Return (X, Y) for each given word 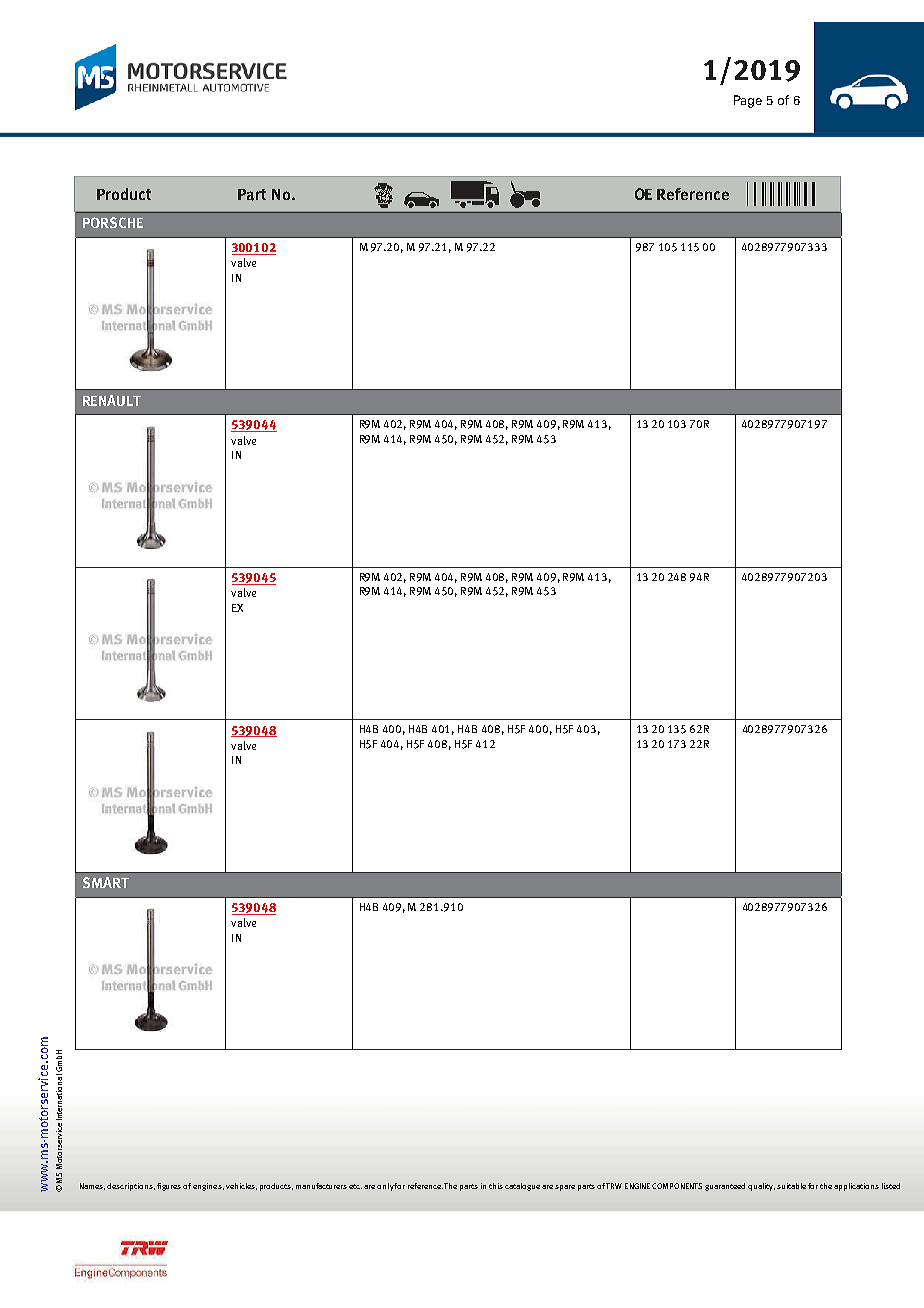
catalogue (522, 1187)
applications (856, 1187)
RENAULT (112, 400)
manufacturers (321, 1186)
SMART (106, 882)
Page (748, 101)
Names (92, 1186)
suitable (791, 1186)
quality (761, 1187)
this (496, 1186)
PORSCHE (113, 222)
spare (565, 1188)
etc (355, 1186)
